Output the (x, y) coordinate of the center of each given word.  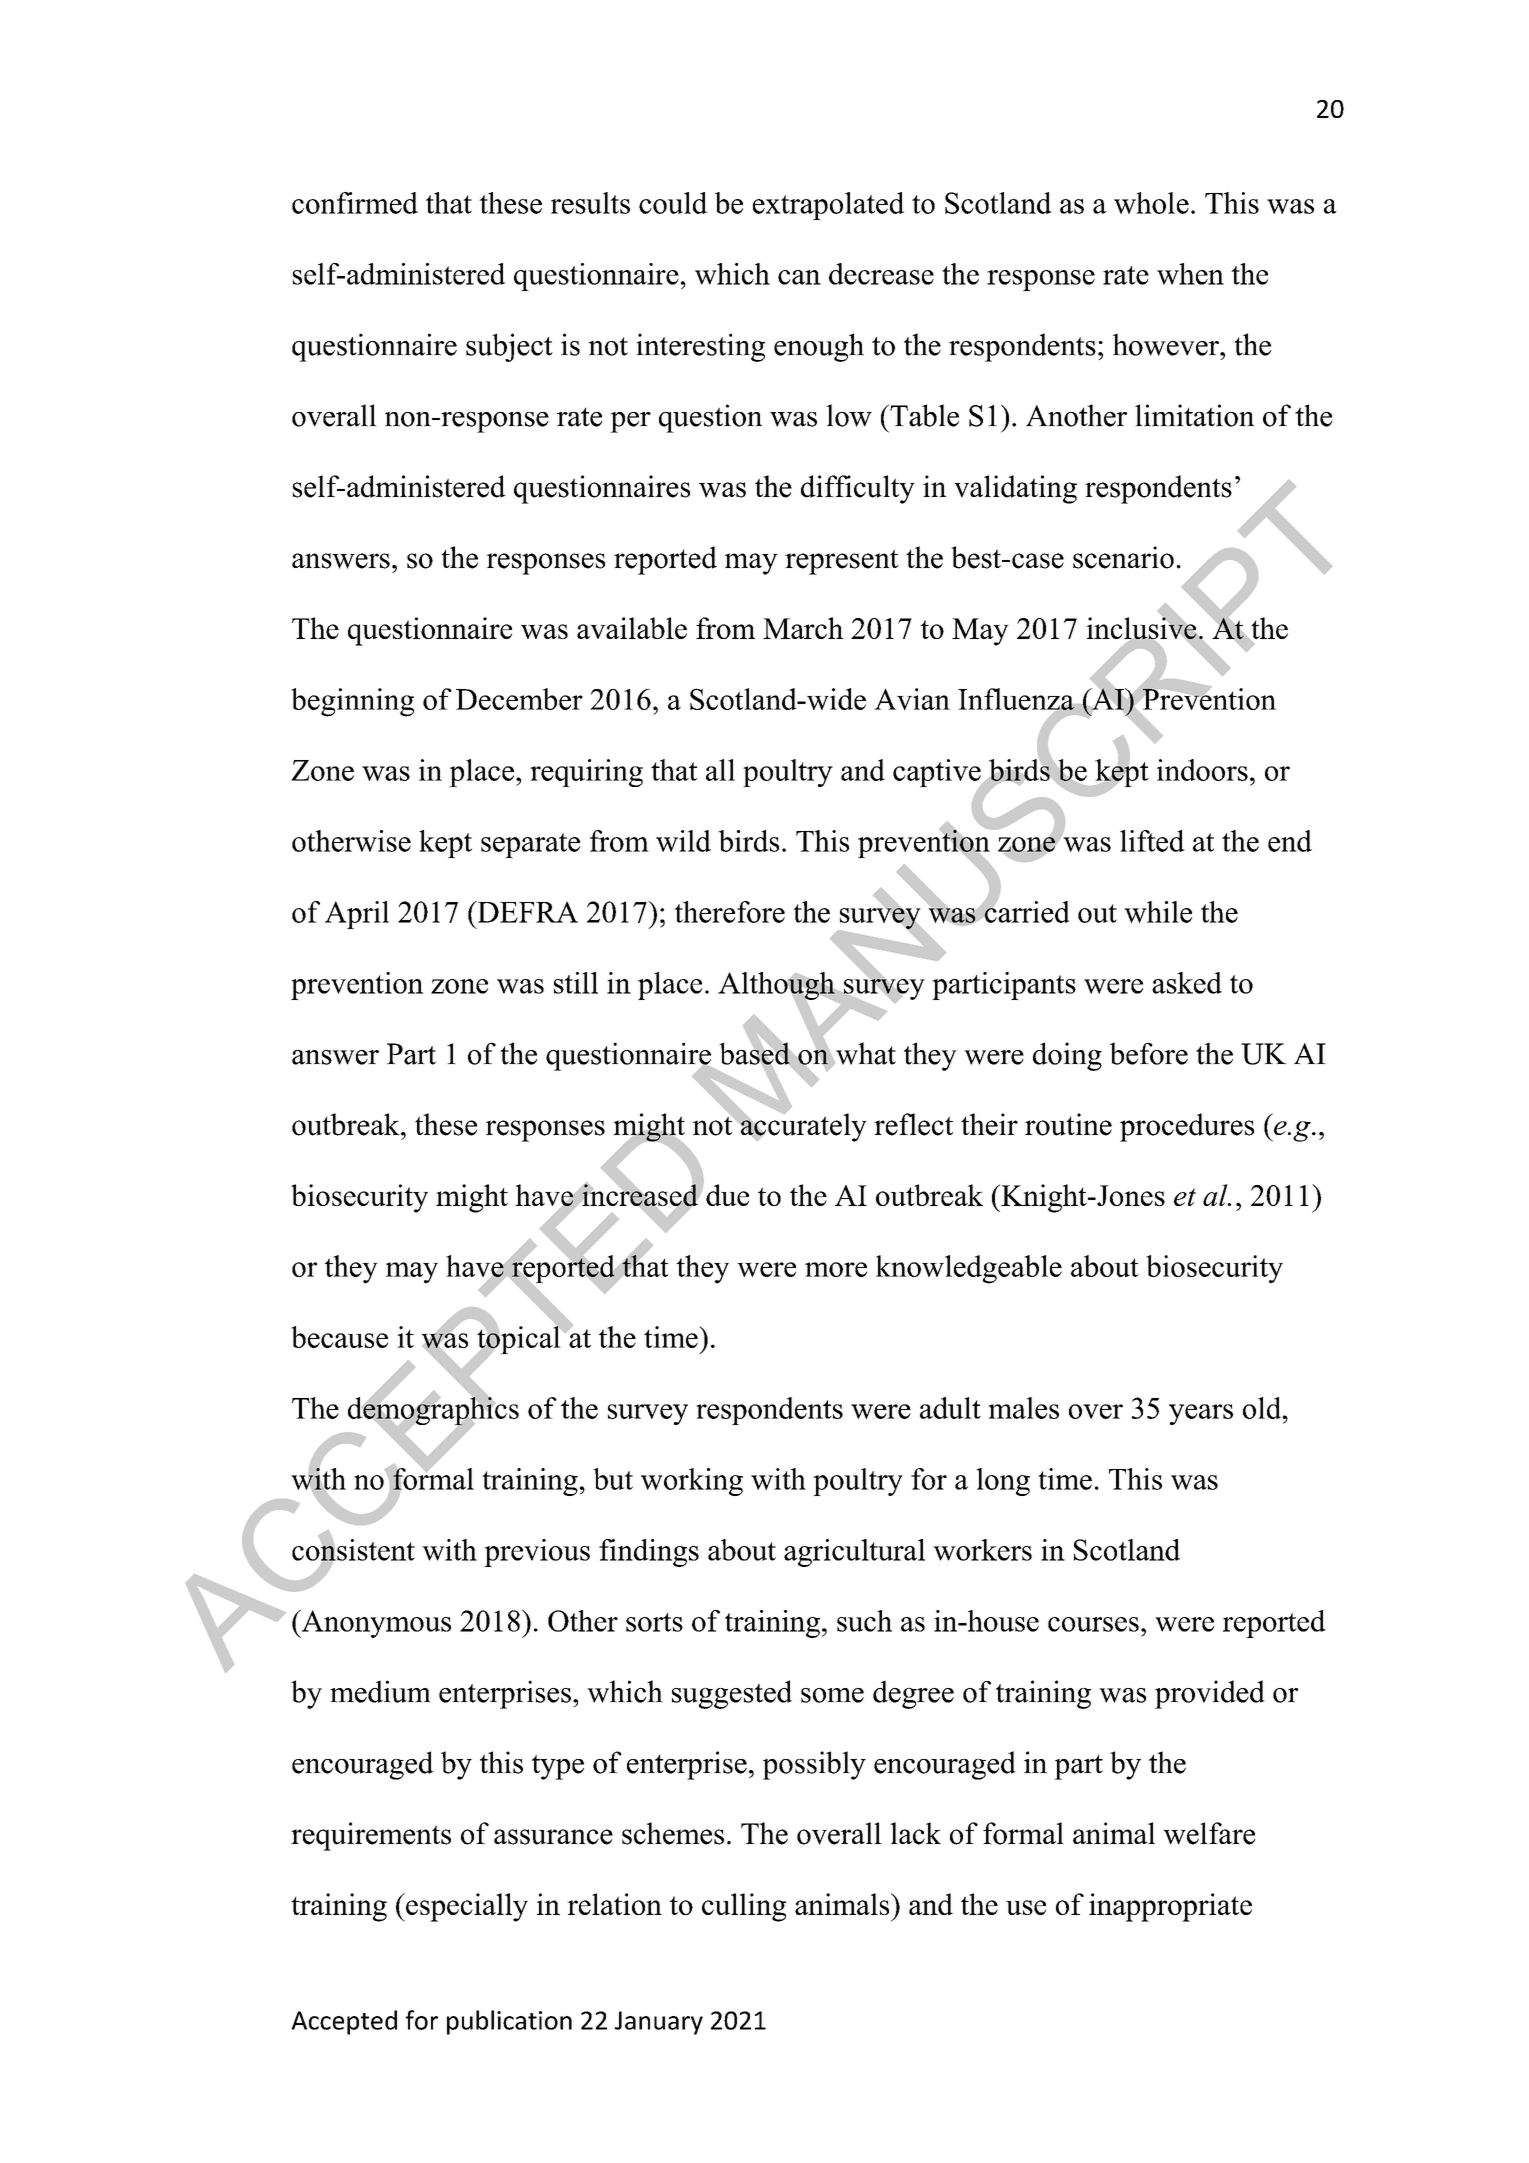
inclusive (1142, 628)
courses (1093, 1624)
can (799, 277)
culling (744, 1907)
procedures (1187, 1127)
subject (509, 347)
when (1190, 274)
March (803, 628)
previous (537, 1553)
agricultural (854, 1553)
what (865, 1053)
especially (466, 1907)
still (576, 983)
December (519, 699)
